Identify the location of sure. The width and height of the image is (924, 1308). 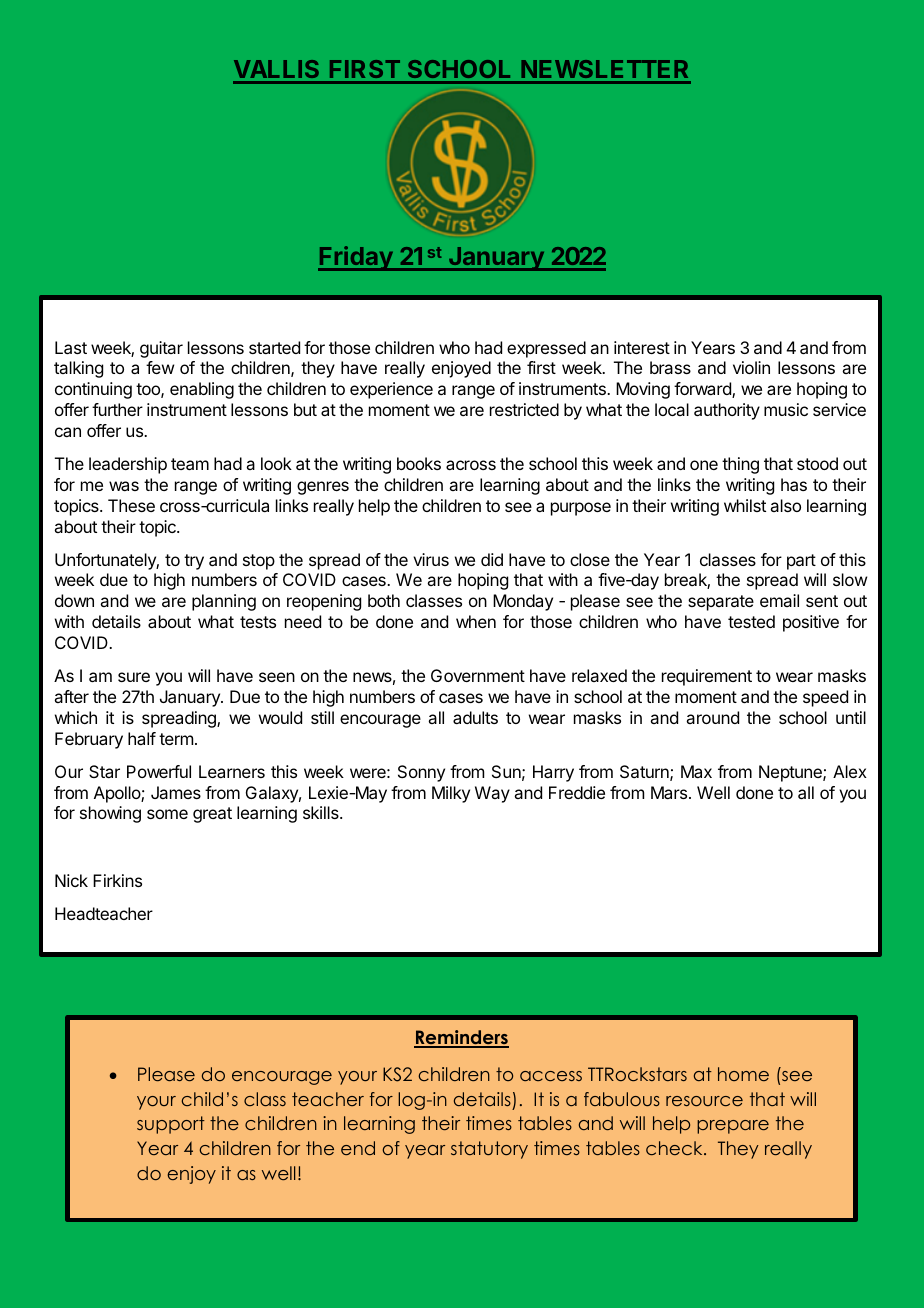
(134, 677).
